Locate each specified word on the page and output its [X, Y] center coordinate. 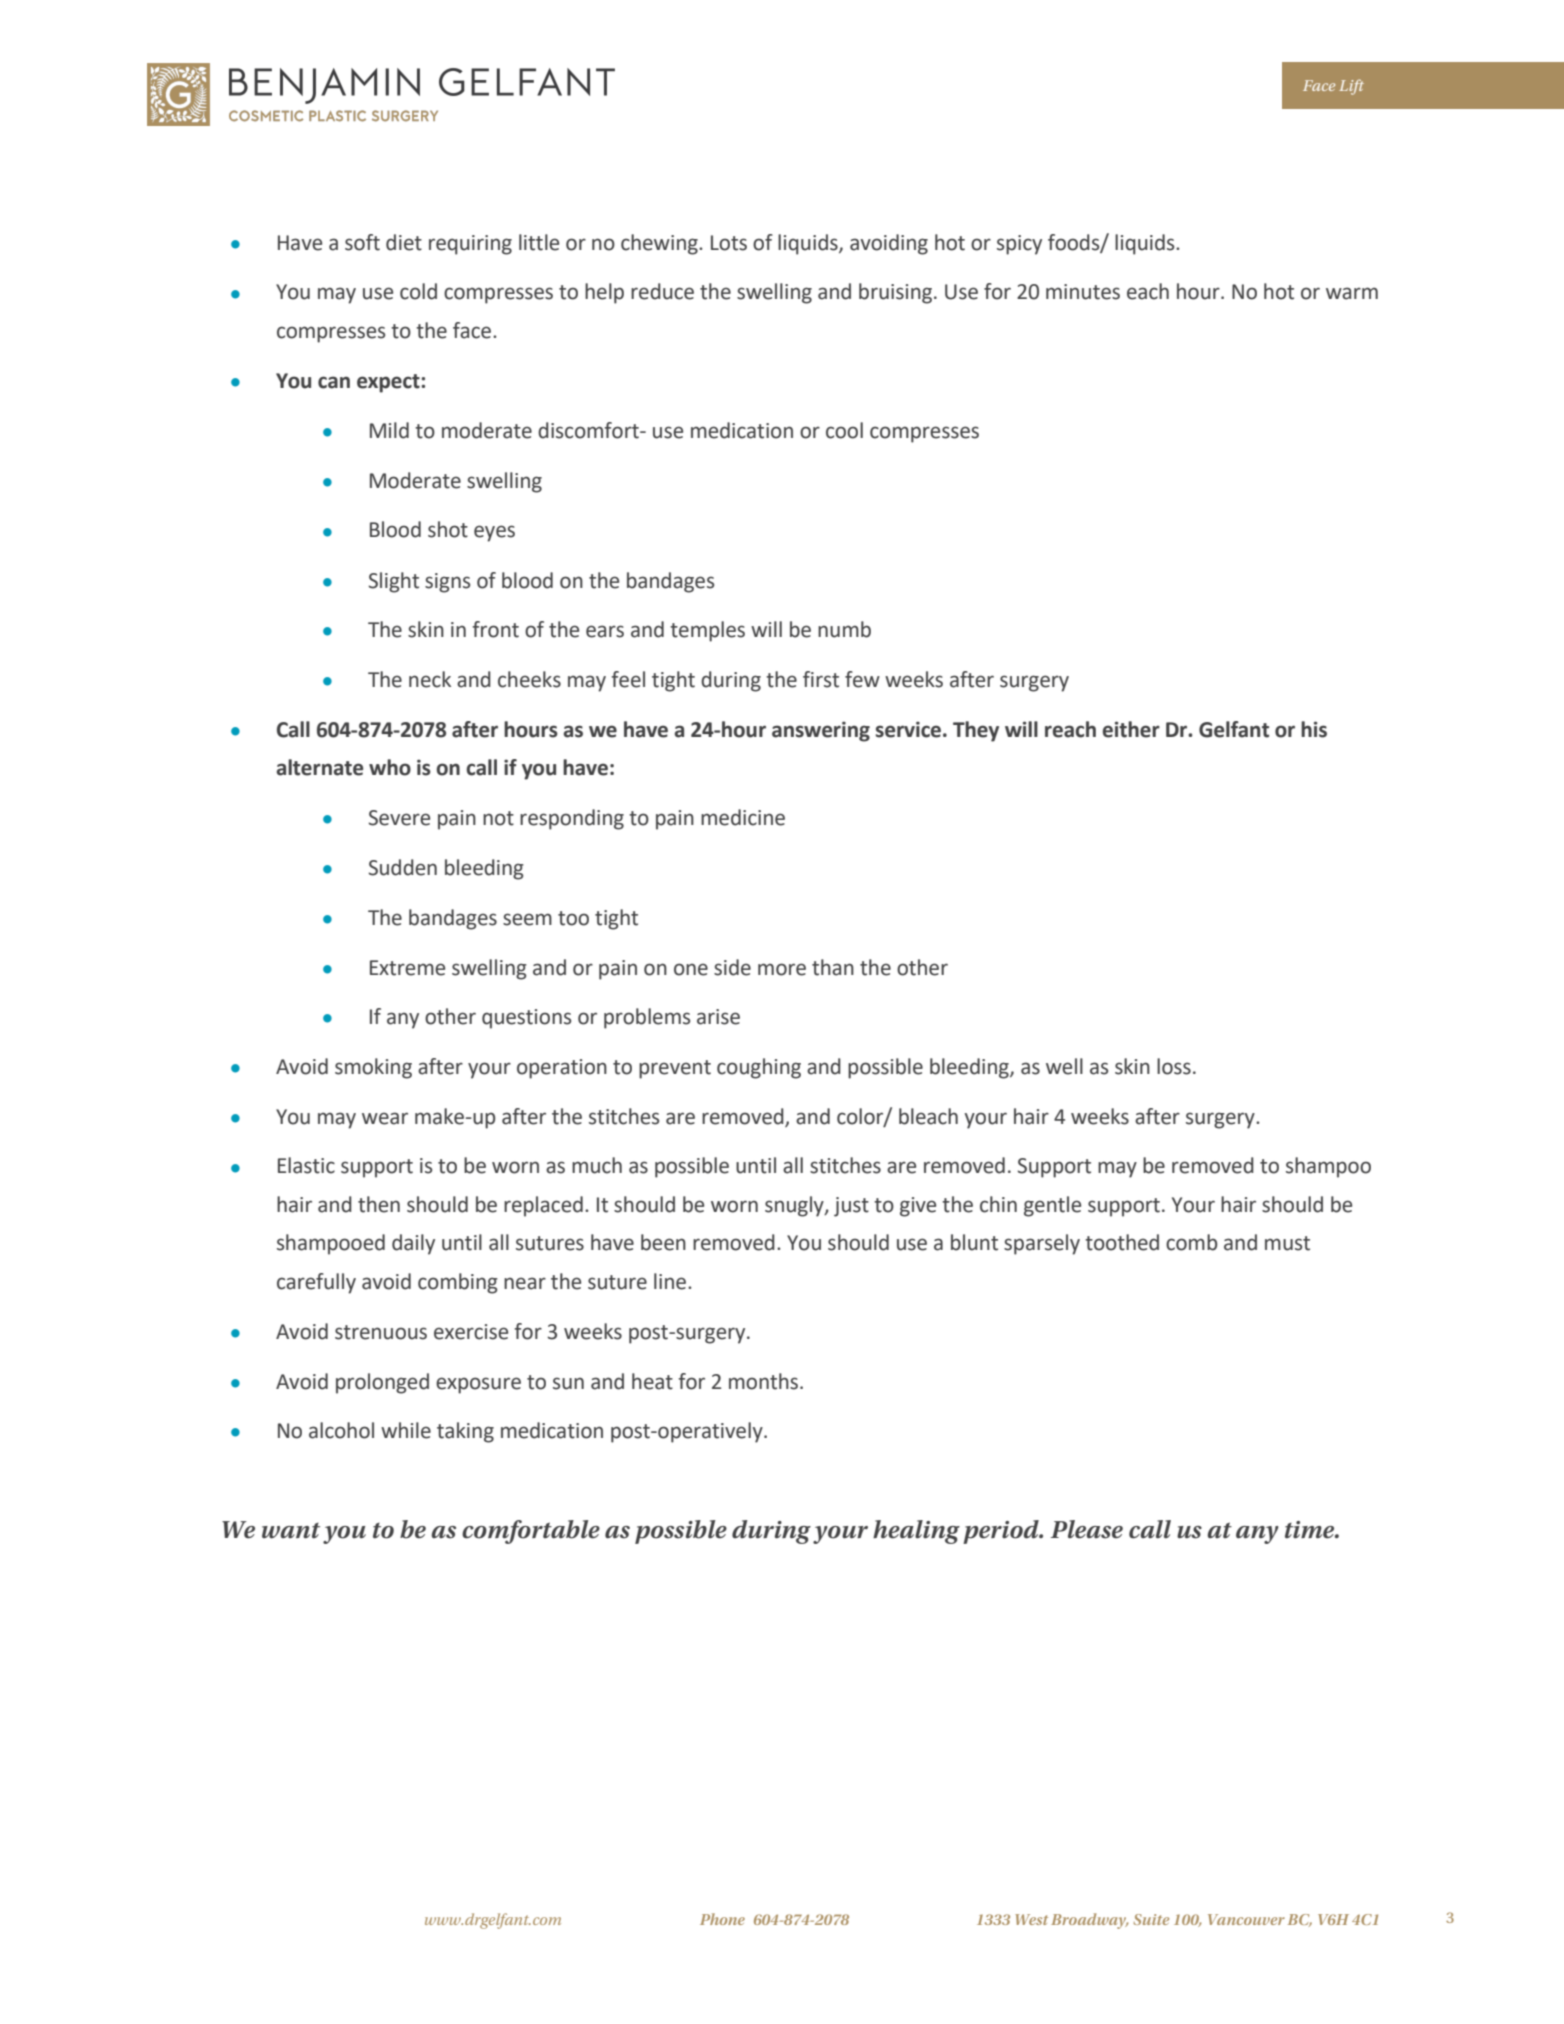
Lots [729, 243]
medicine [743, 817]
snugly [795, 1206]
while [406, 1430]
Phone [722, 1919]
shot [448, 529]
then [379, 1204]
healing [916, 1532]
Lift [1351, 87]
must [1287, 1243]
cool [844, 430]
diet [404, 242]
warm [1352, 293]
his [1314, 729]
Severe [399, 818]
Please [1087, 1529]
